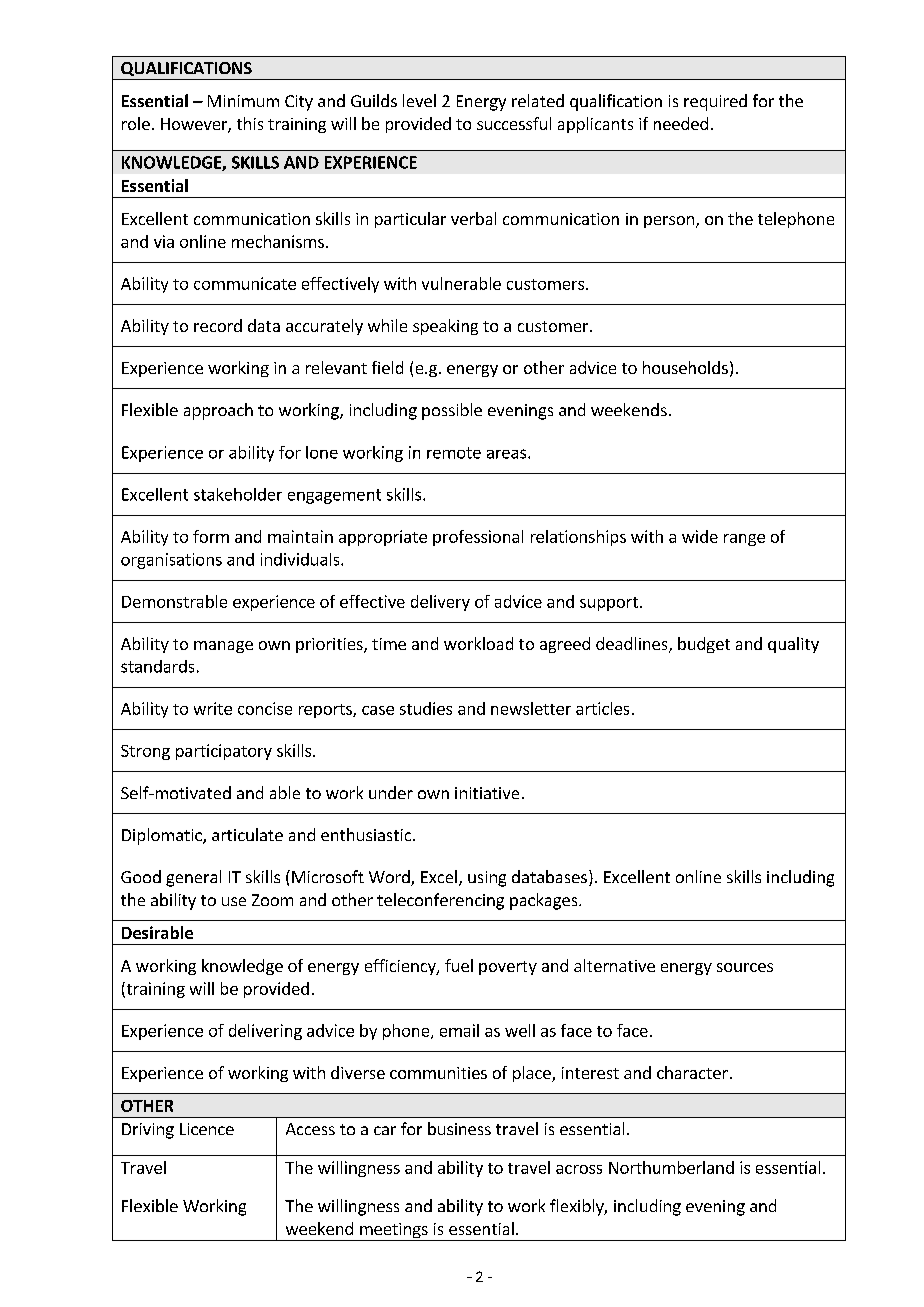 The width and height of the page is (924, 1307). Describe the element at coordinates (681, 123) in the page. I see `needed` at that location.
